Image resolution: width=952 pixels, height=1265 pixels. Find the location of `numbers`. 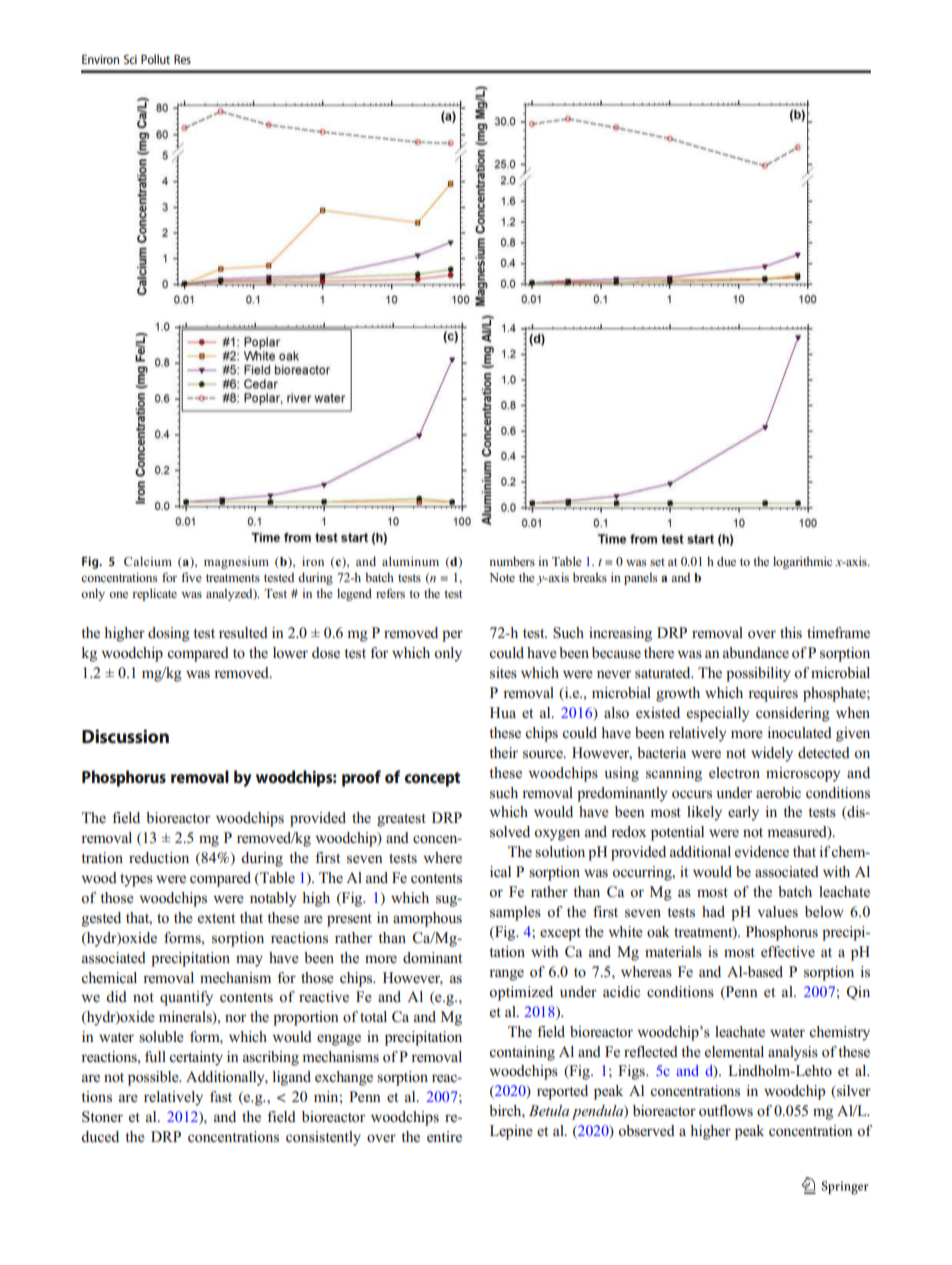

numbers is located at coordinates (512, 561).
